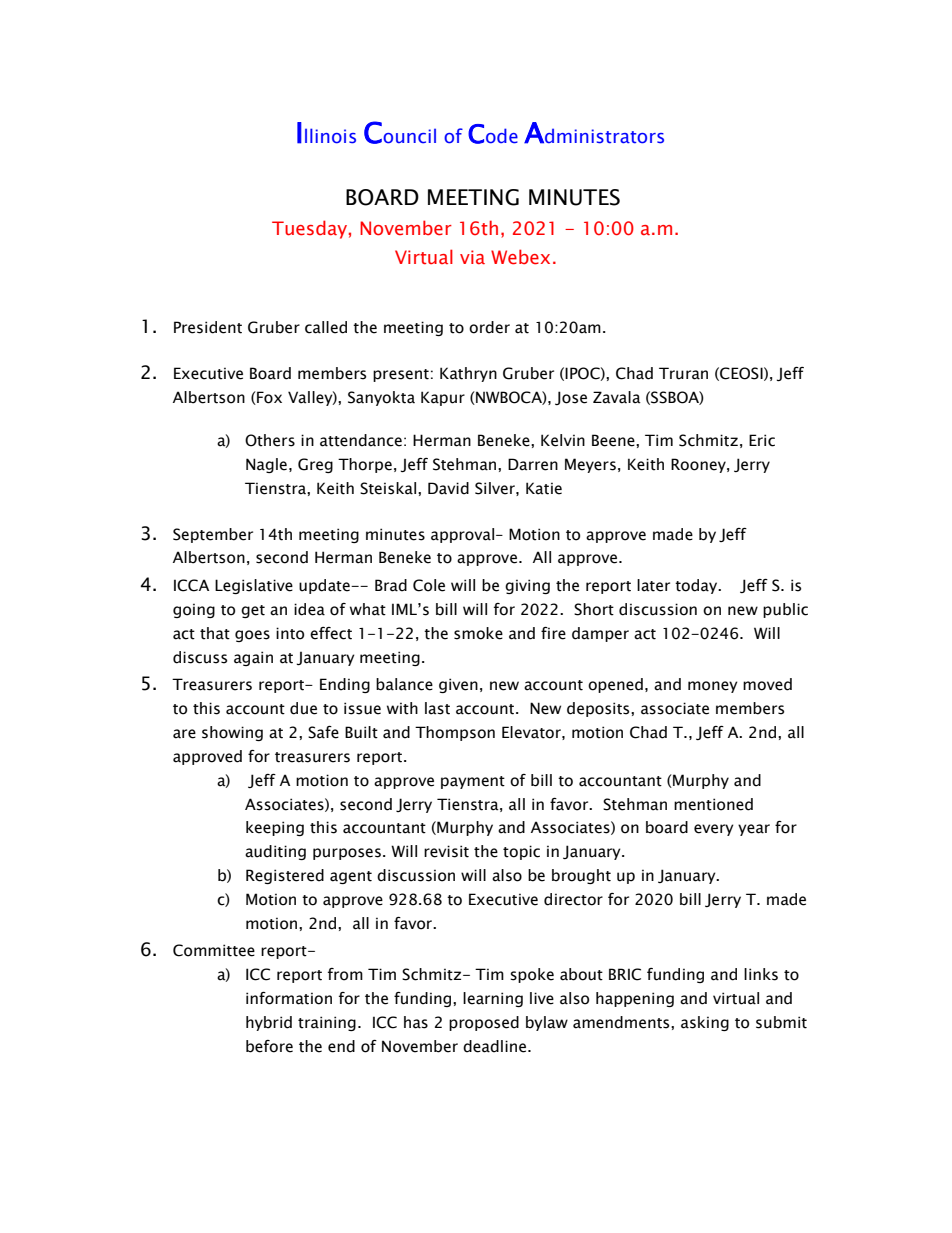 Image resolution: width=952 pixels, height=1233 pixels. Describe the element at coordinates (478, 633) in the screenshot. I see `smoke` at that location.
